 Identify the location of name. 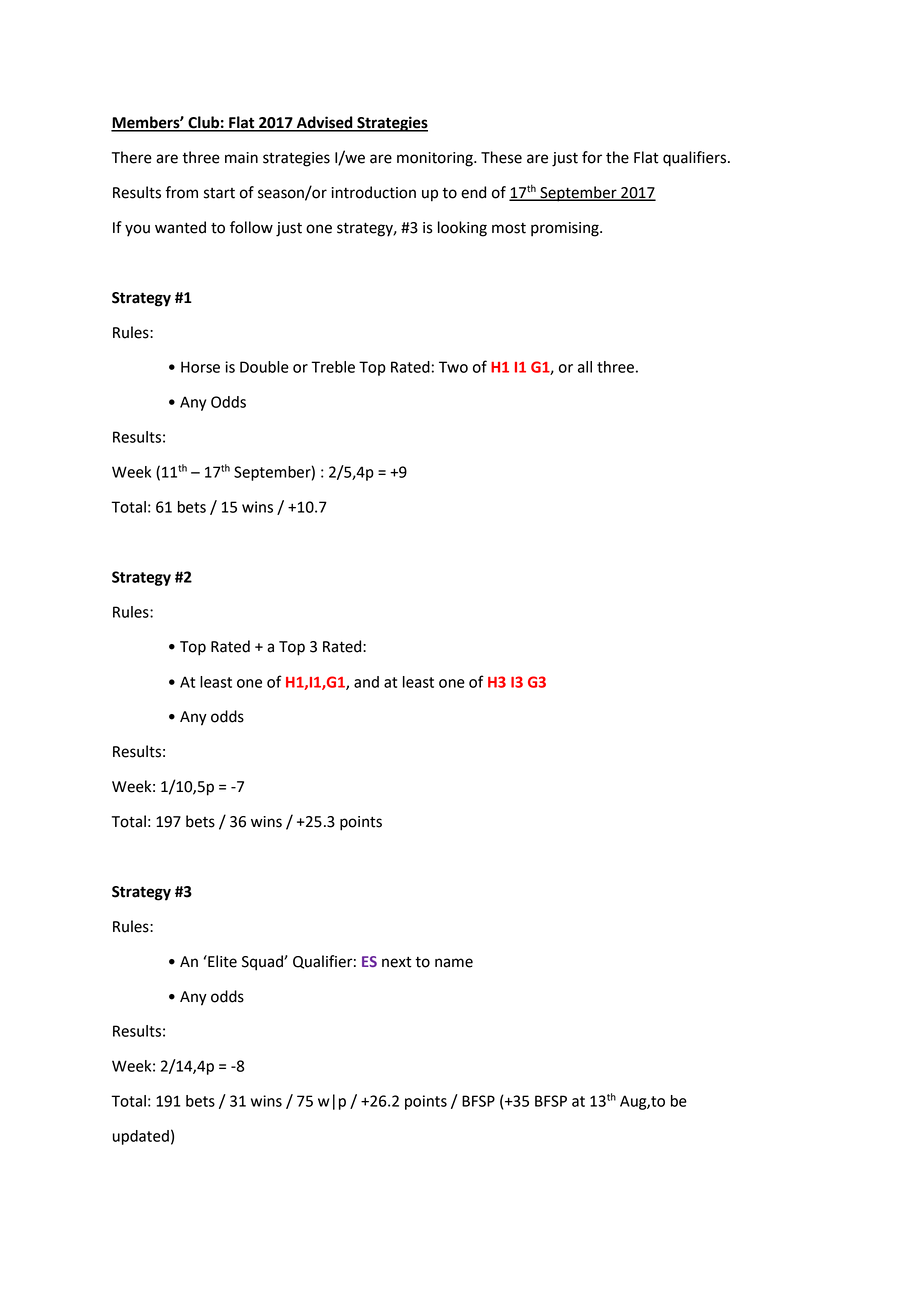
(454, 963).
